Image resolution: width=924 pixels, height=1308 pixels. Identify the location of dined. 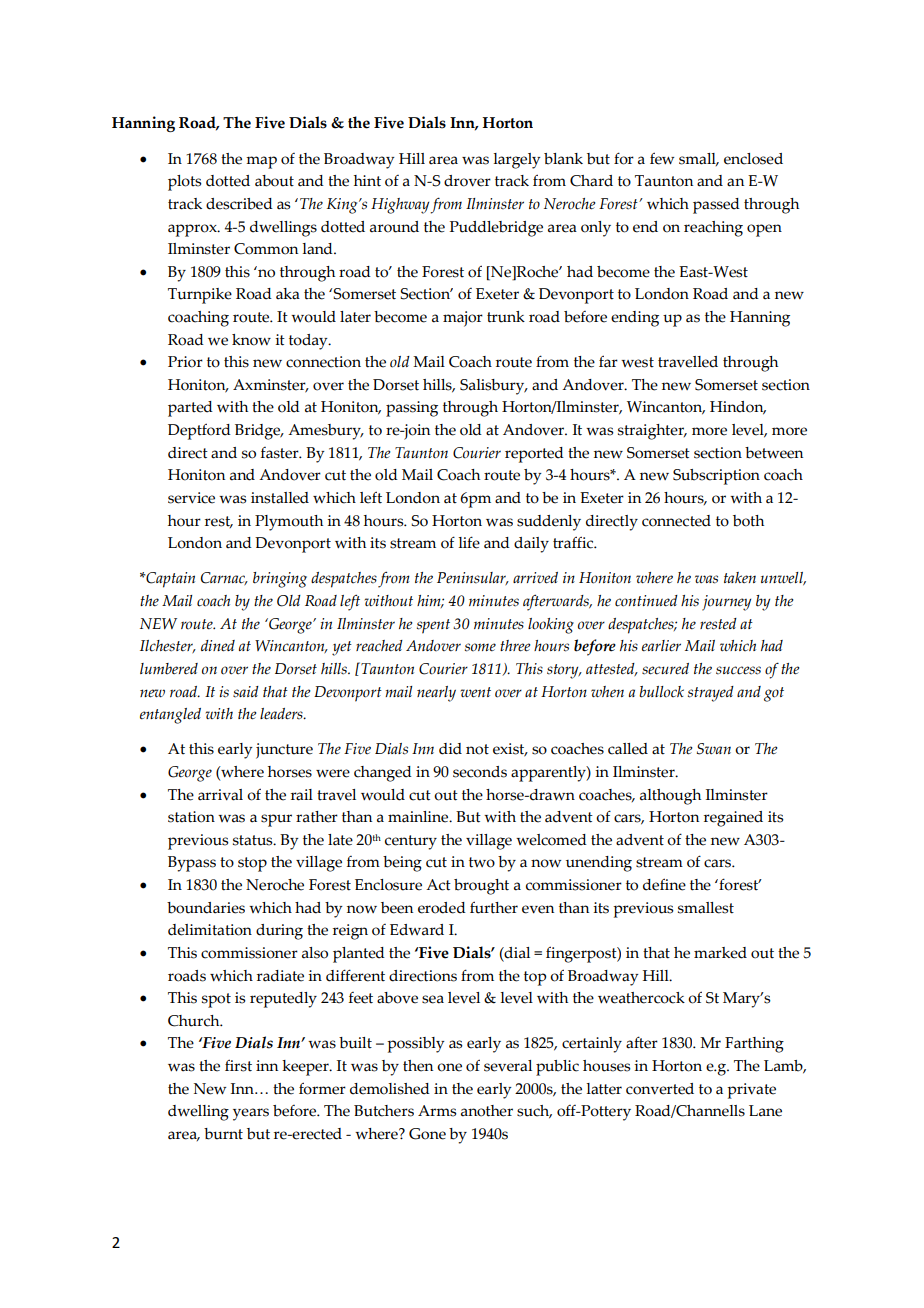
(218, 646).
